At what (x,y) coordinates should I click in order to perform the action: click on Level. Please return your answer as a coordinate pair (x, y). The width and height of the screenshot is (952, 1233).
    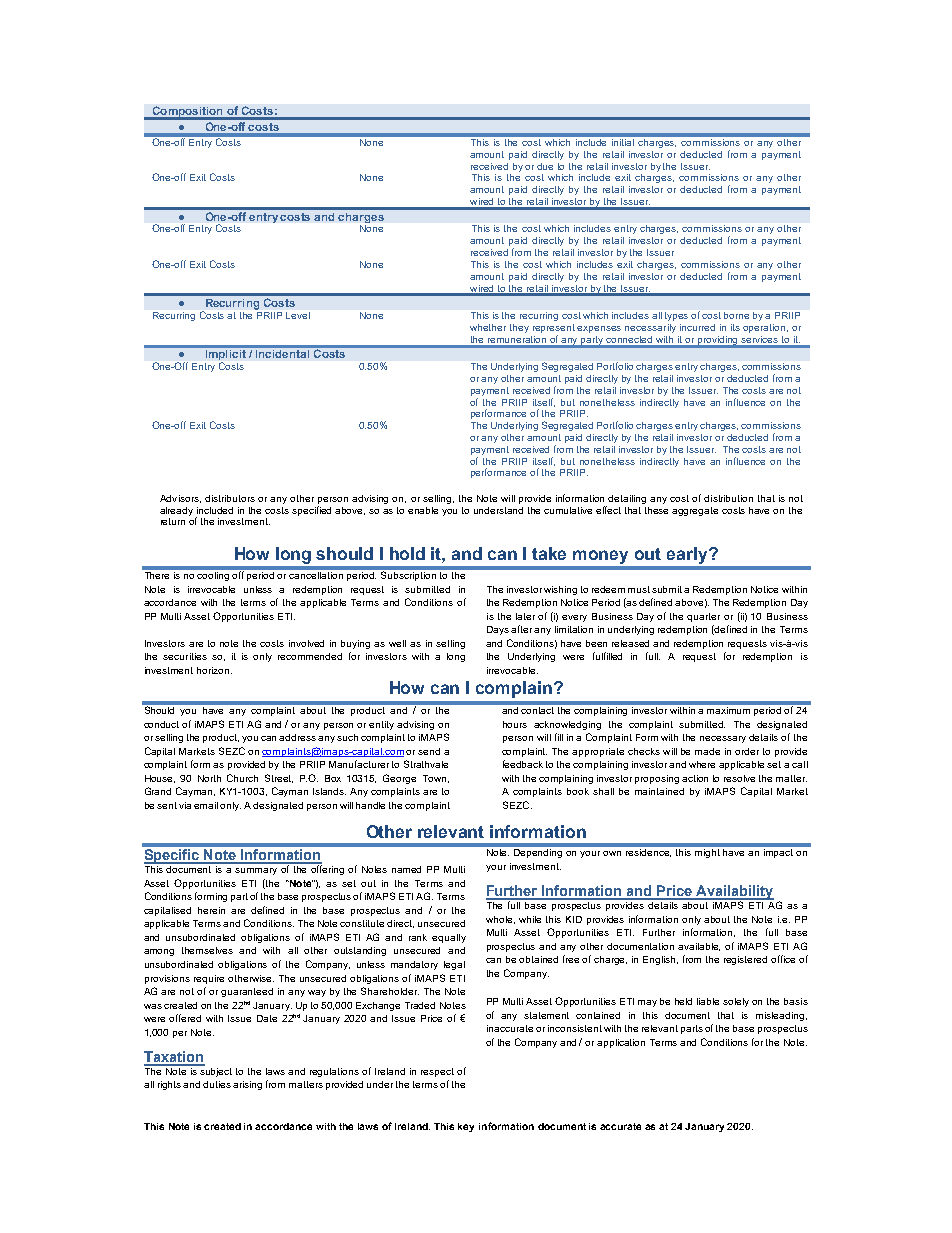
    Looking at the image, I should click on (298, 315).
